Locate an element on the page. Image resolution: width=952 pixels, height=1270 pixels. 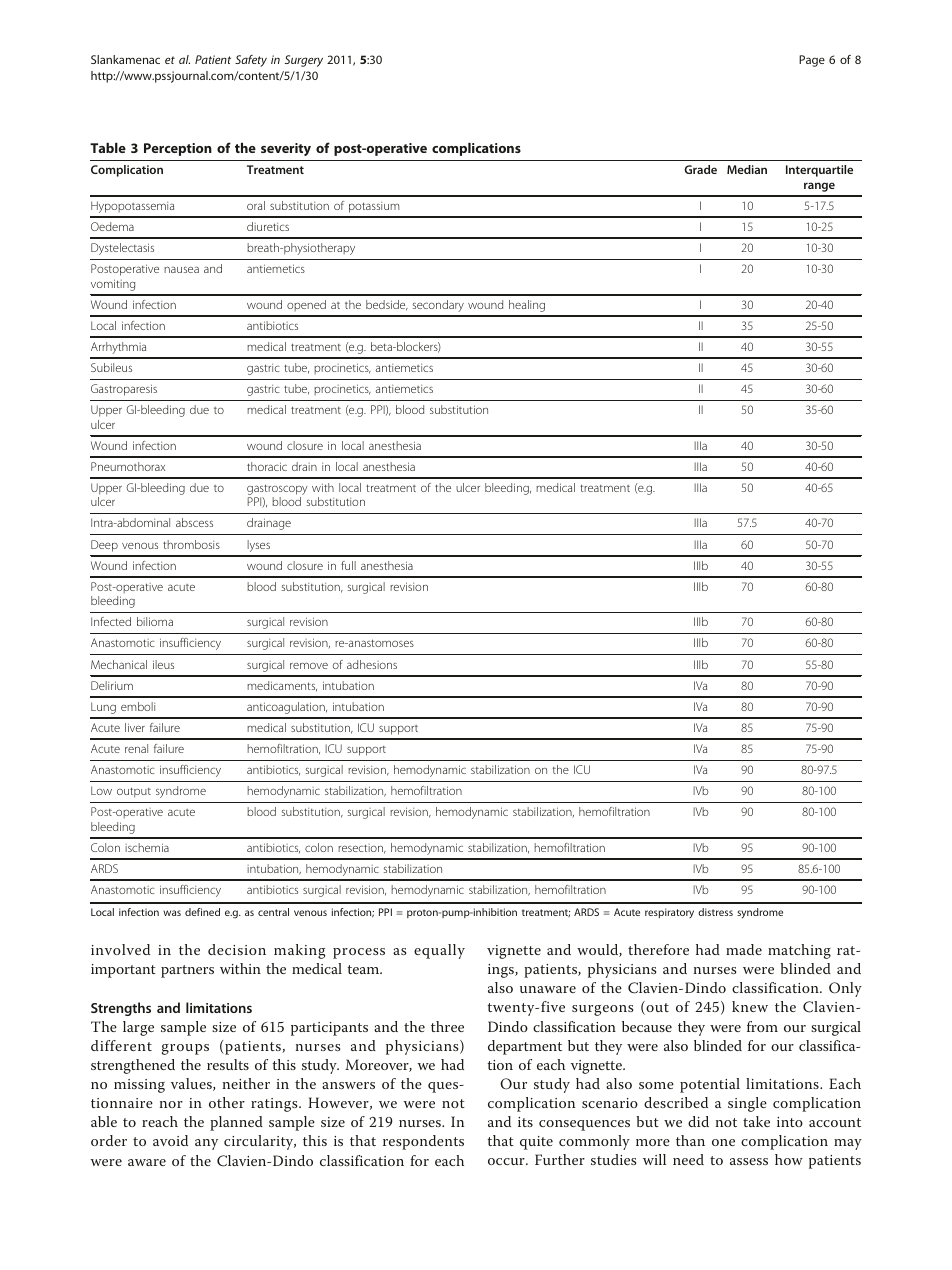
Safety is located at coordinates (251, 61).
